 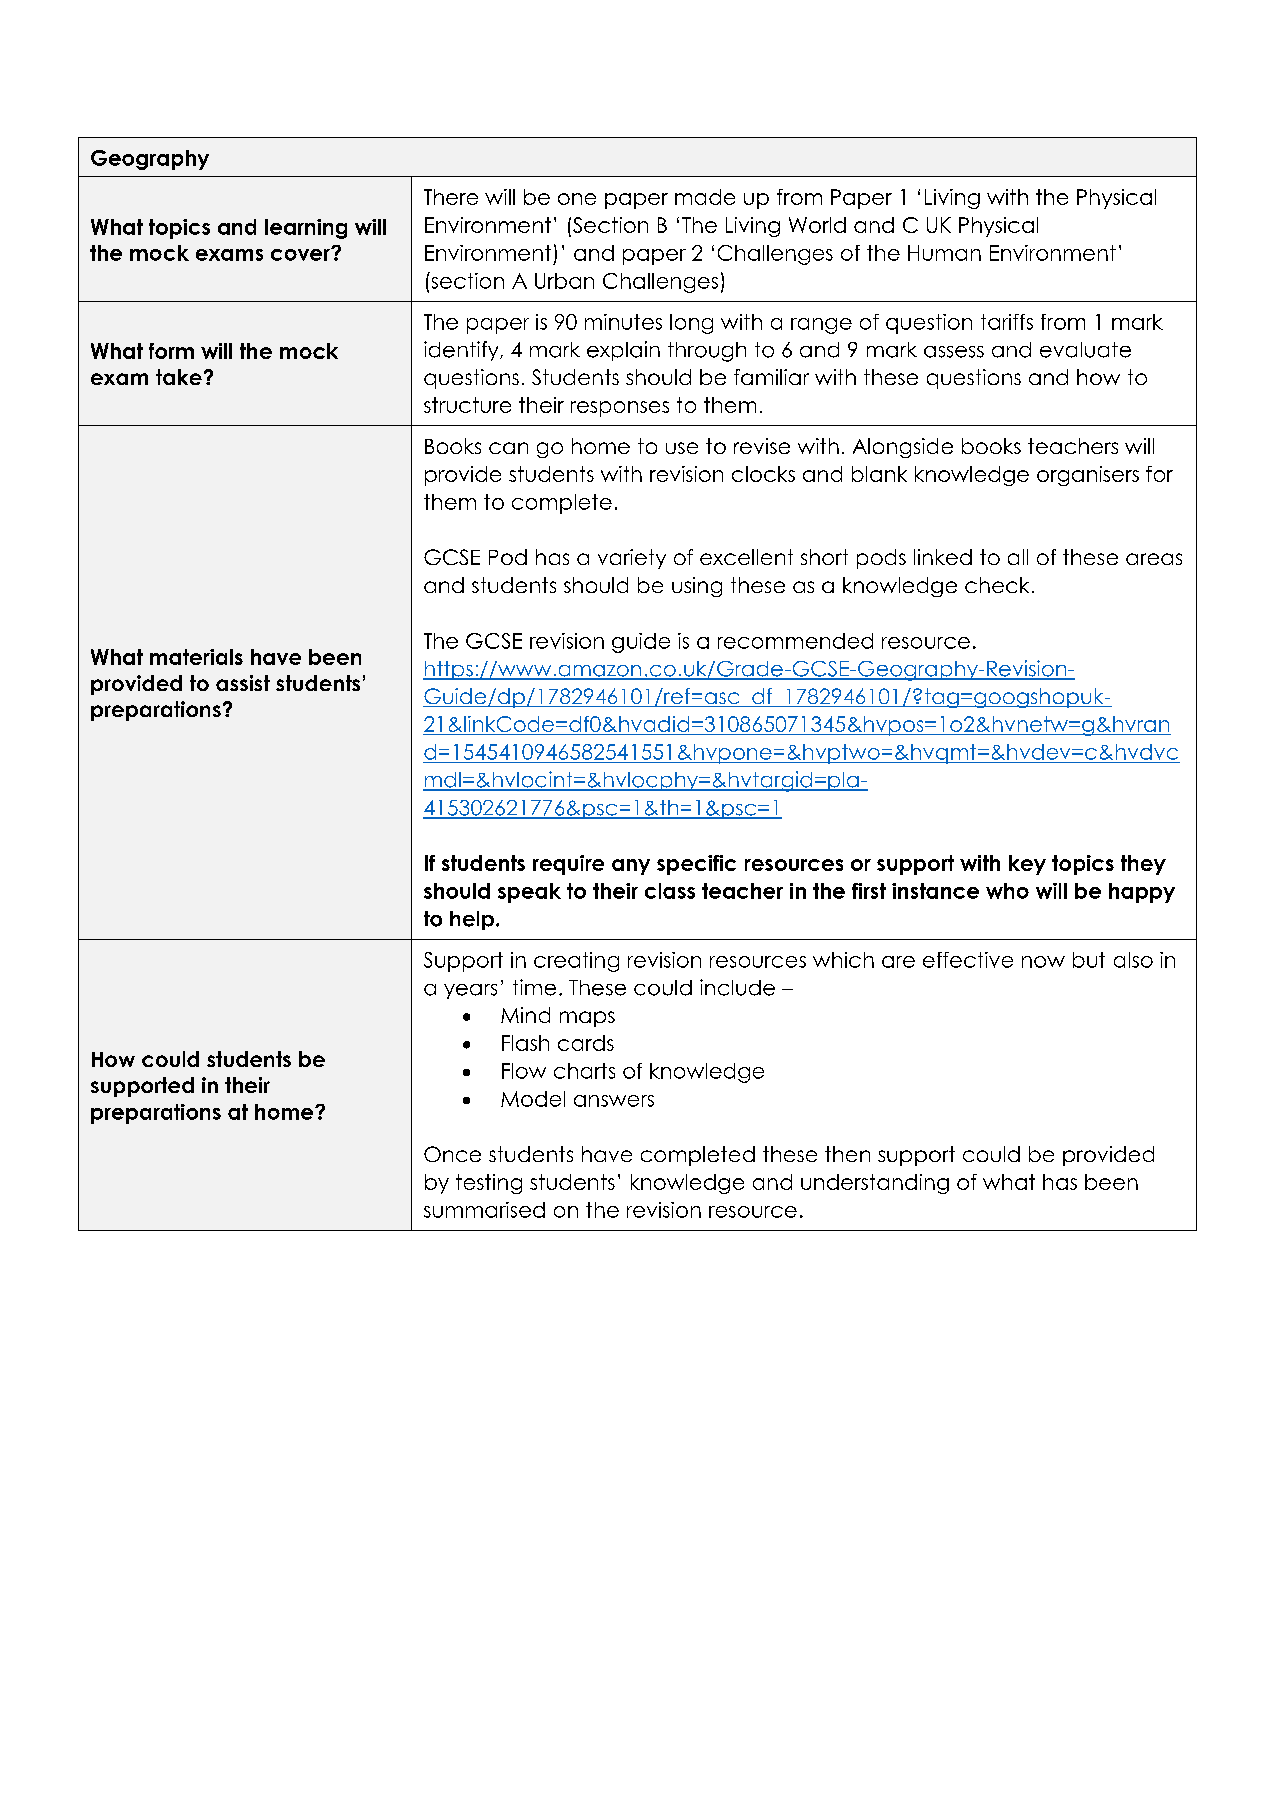 I want to click on assist, so click(x=243, y=683).
